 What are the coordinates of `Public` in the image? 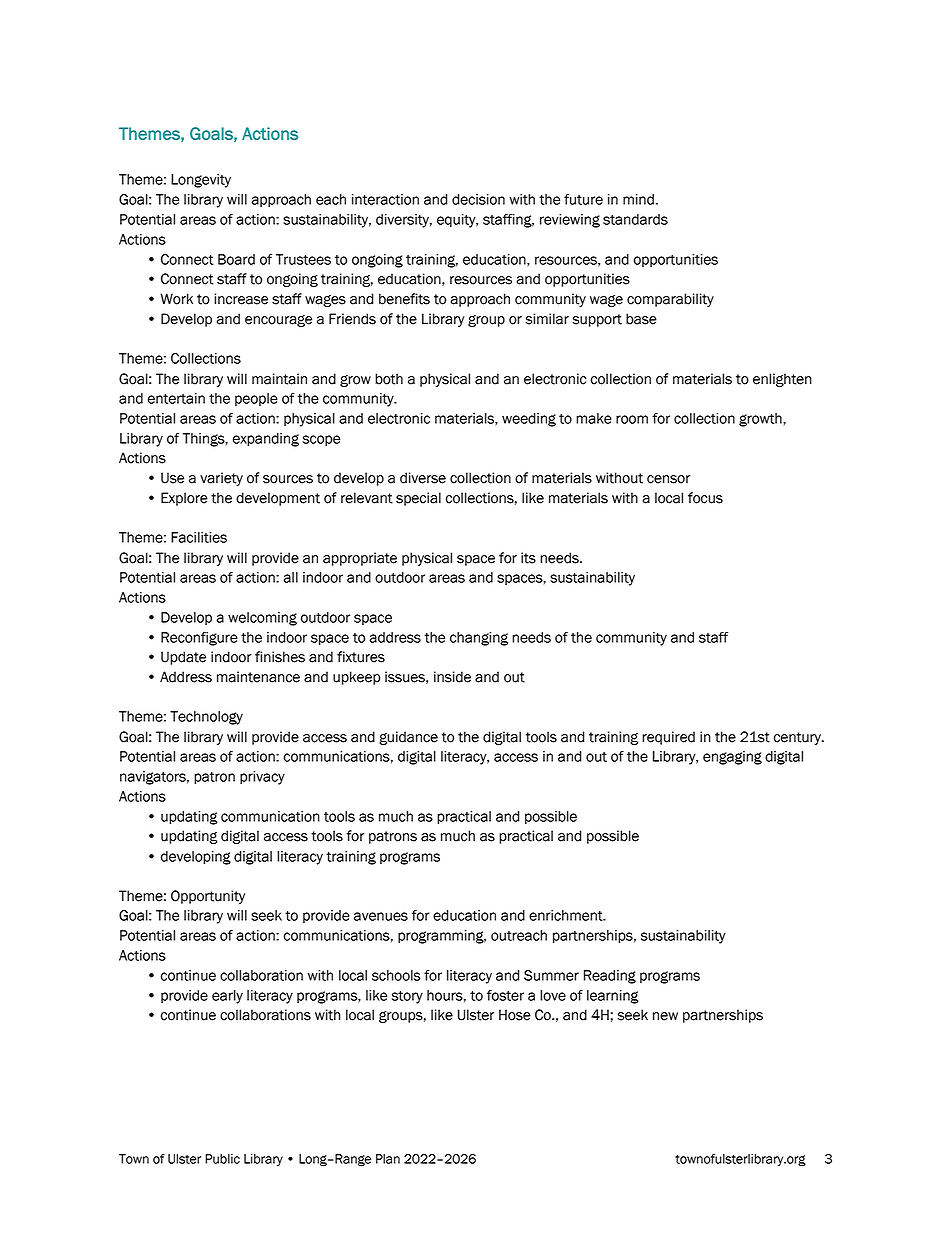 It's located at (222, 1159).
